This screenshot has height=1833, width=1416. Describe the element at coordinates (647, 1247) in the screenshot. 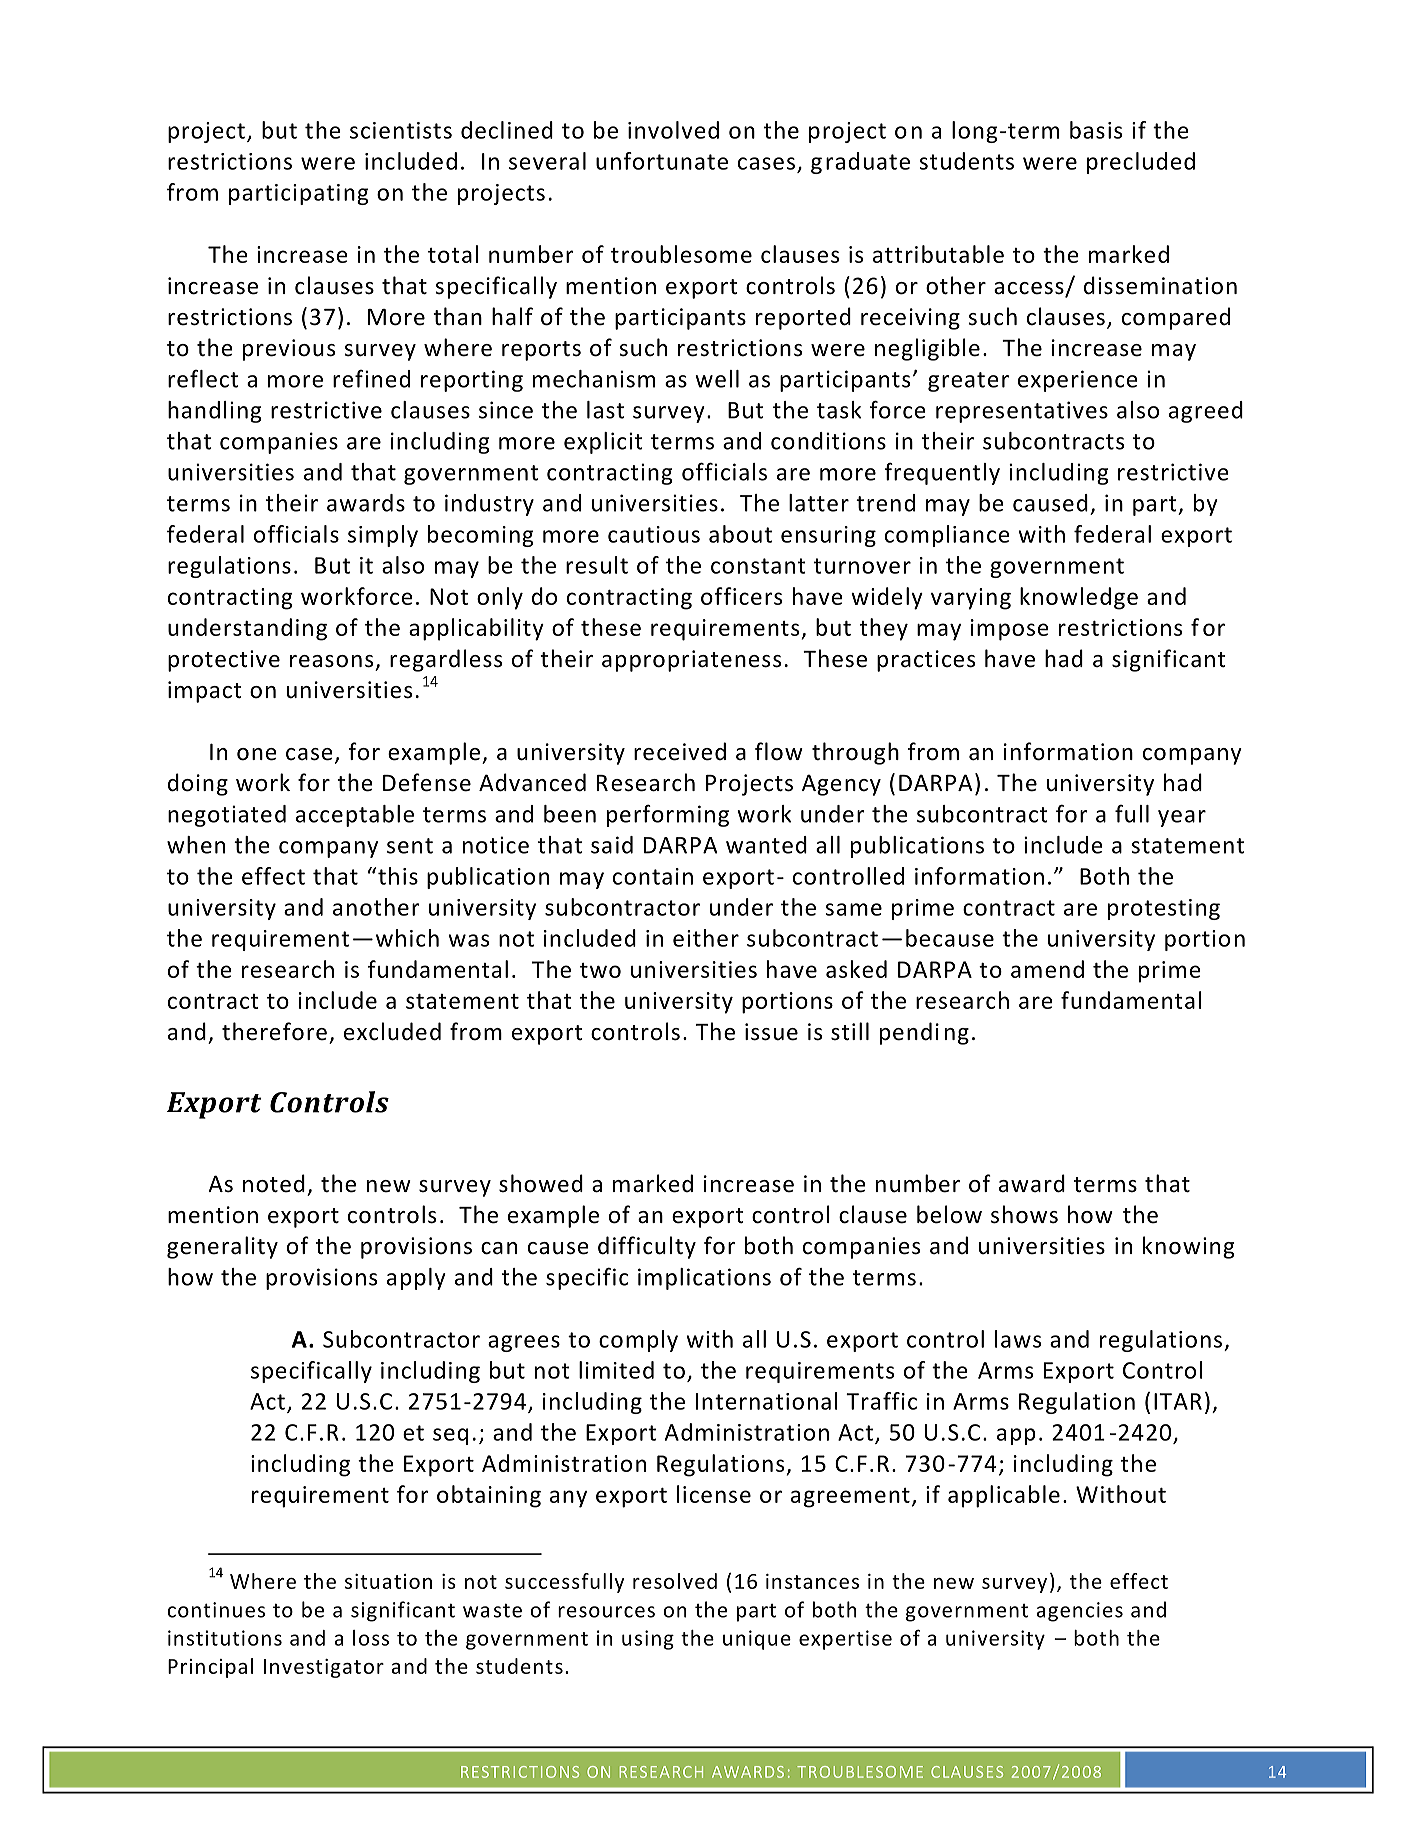

I see `difficulty` at that location.
